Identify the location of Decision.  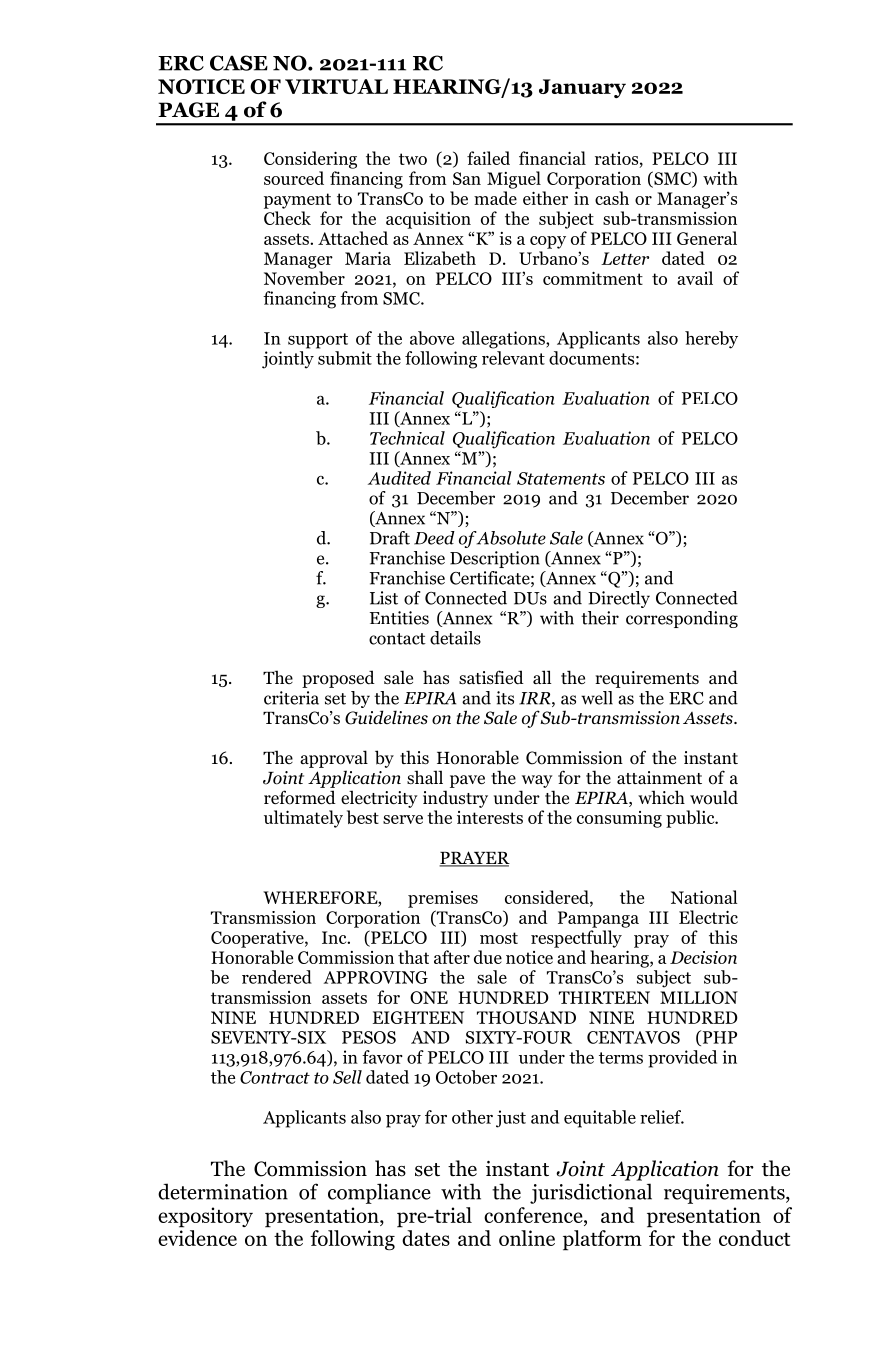
(703, 957).
